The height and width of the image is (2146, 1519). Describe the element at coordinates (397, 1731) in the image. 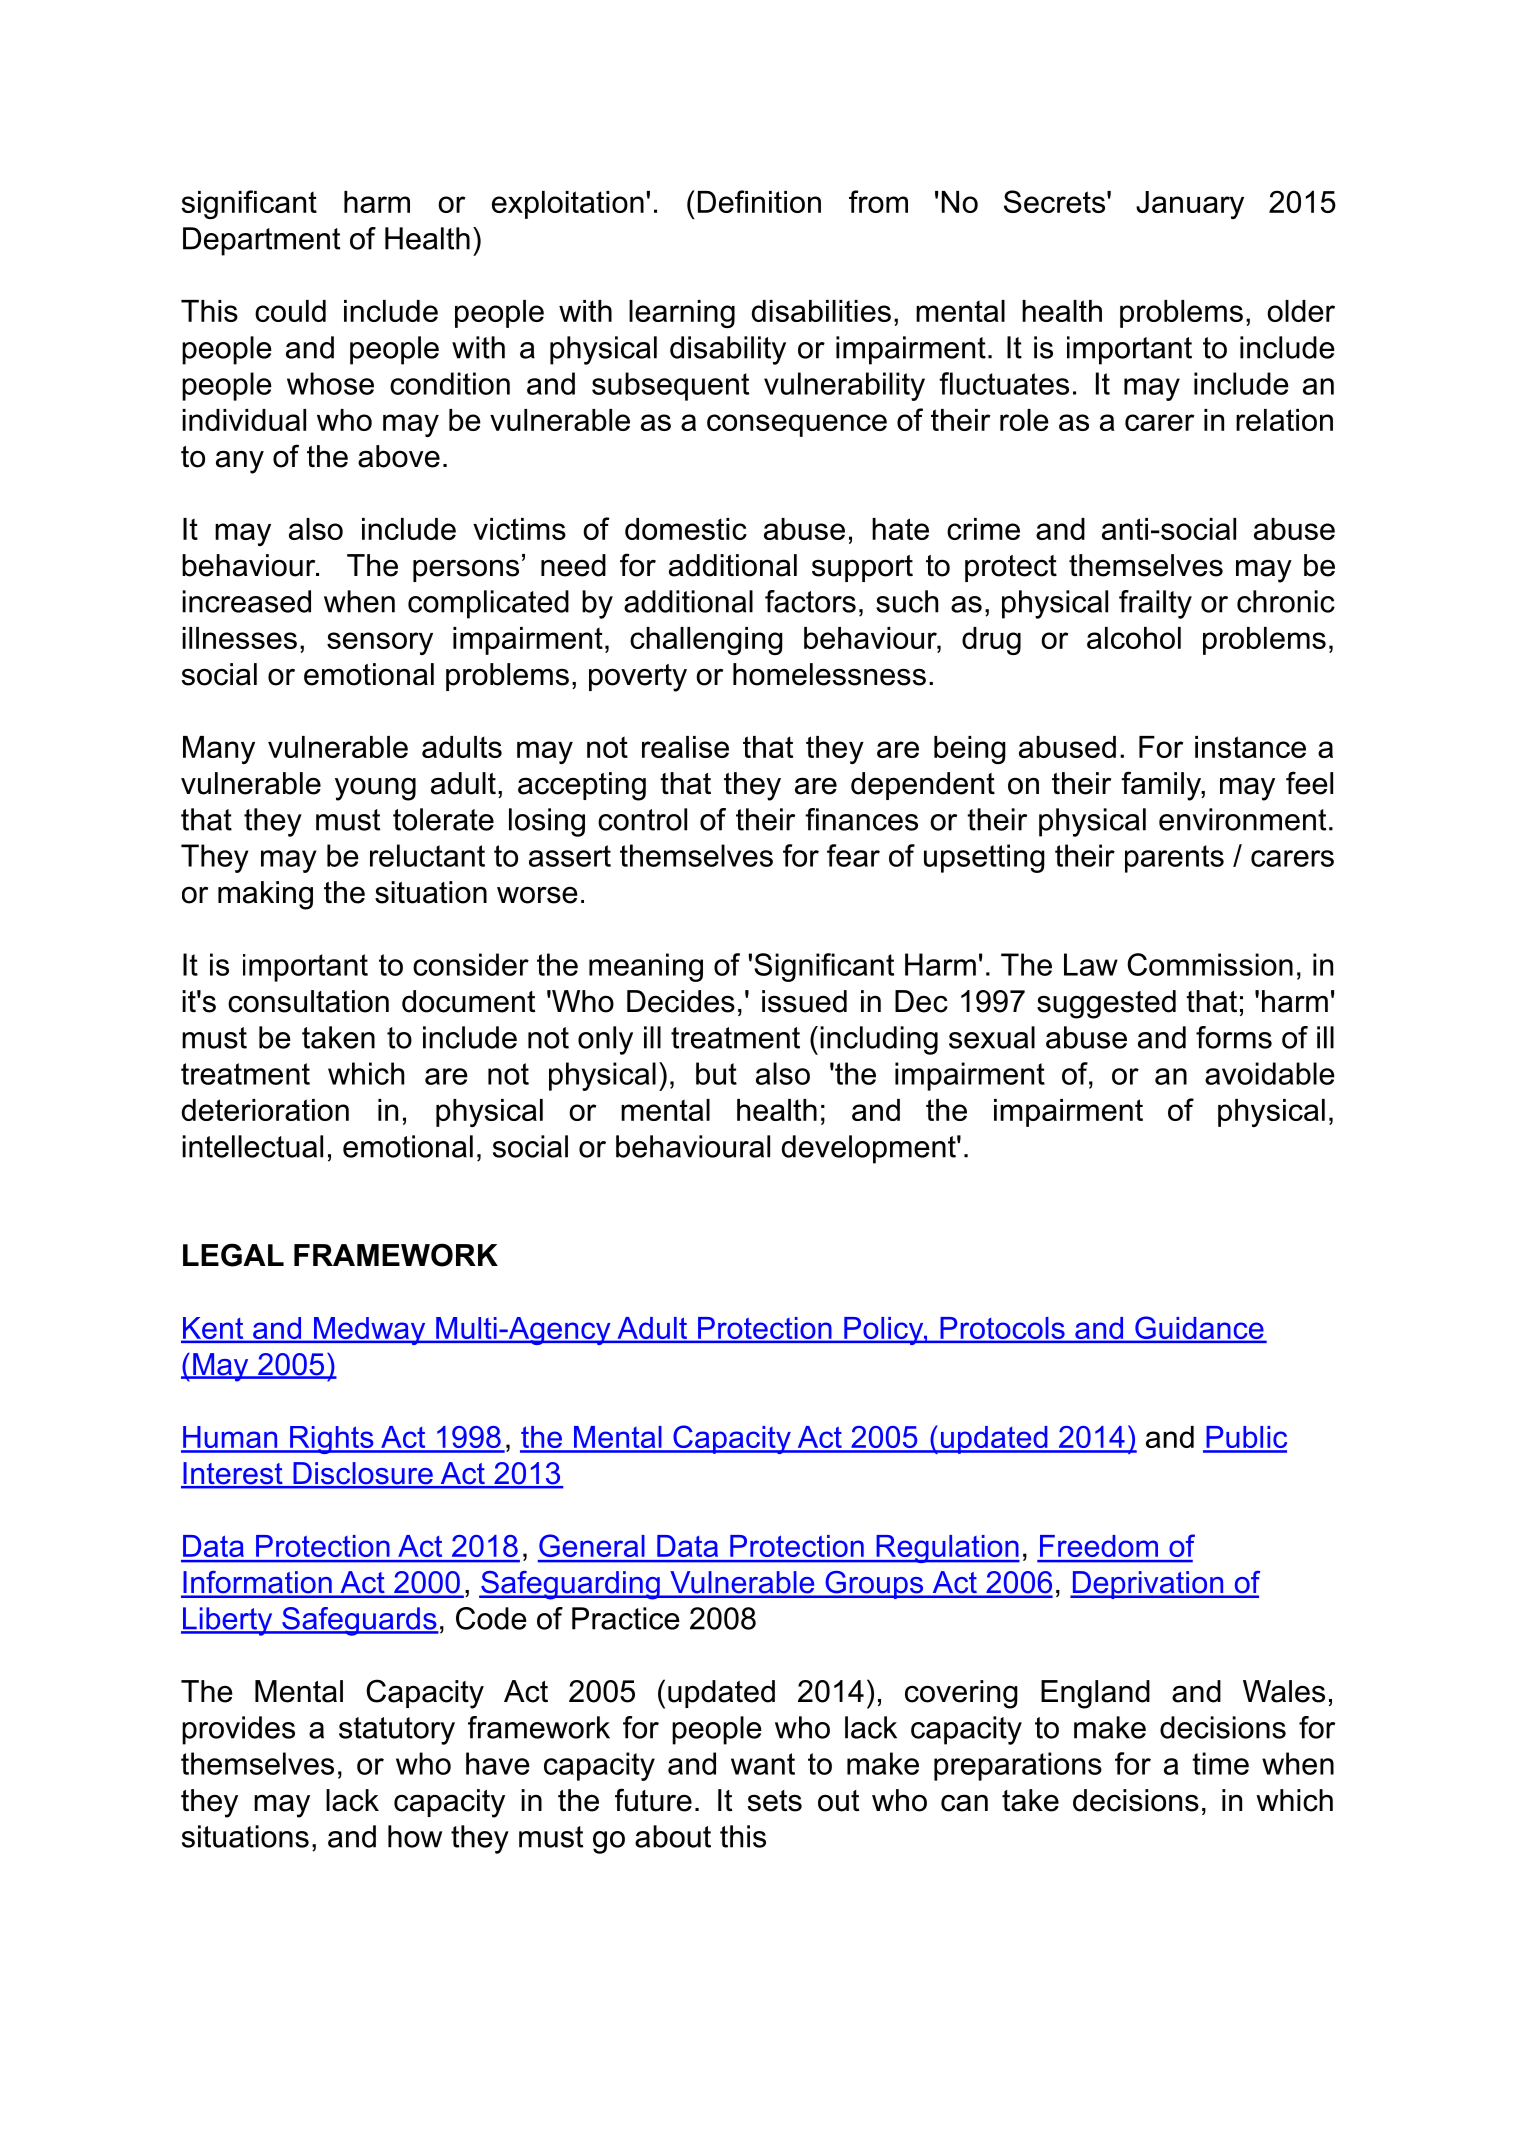

I see `statutory` at that location.
